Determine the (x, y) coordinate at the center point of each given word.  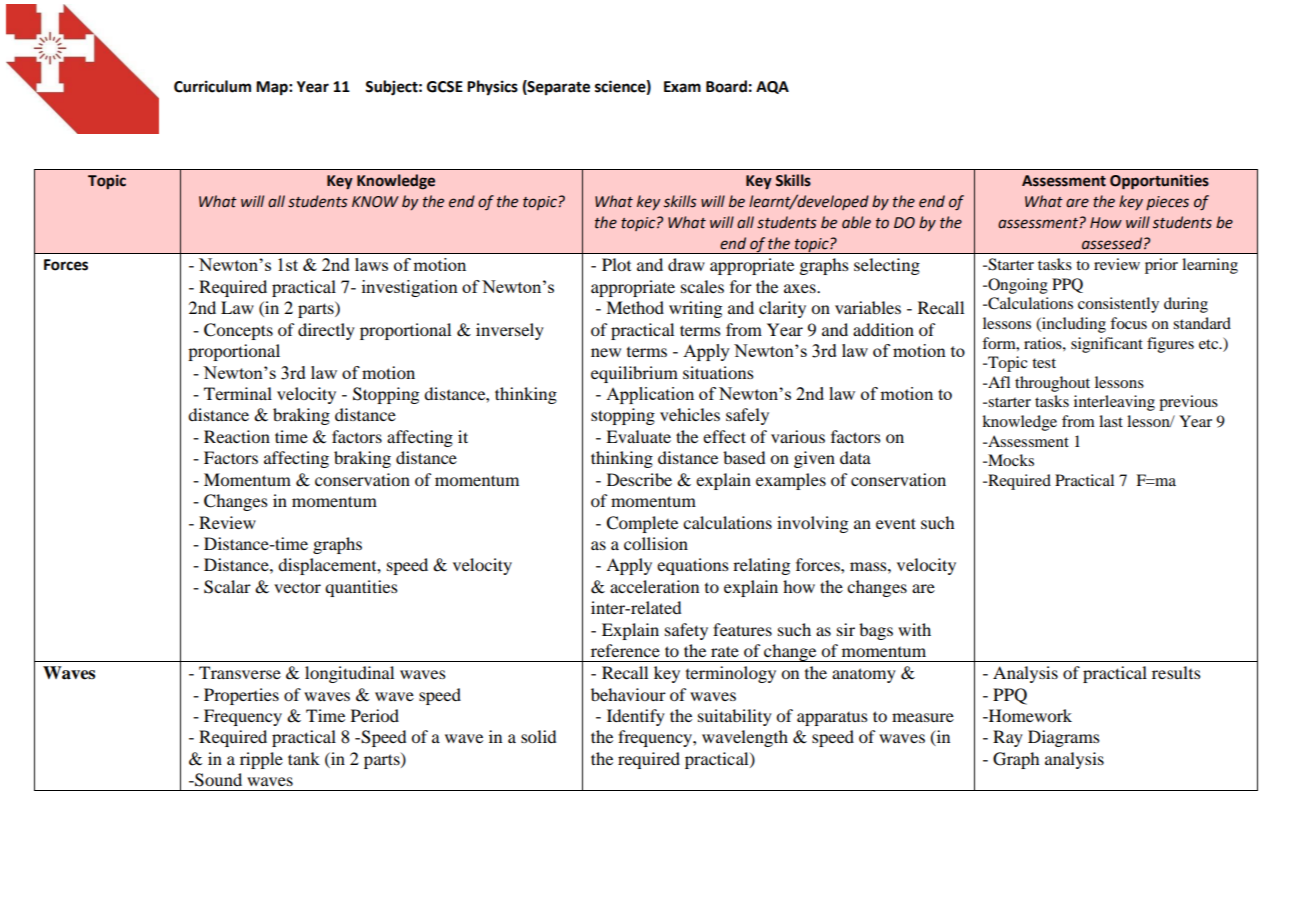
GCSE (445, 87)
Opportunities (1159, 182)
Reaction (237, 436)
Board (726, 86)
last (1111, 421)
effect (724, 436)
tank (304, 758)
